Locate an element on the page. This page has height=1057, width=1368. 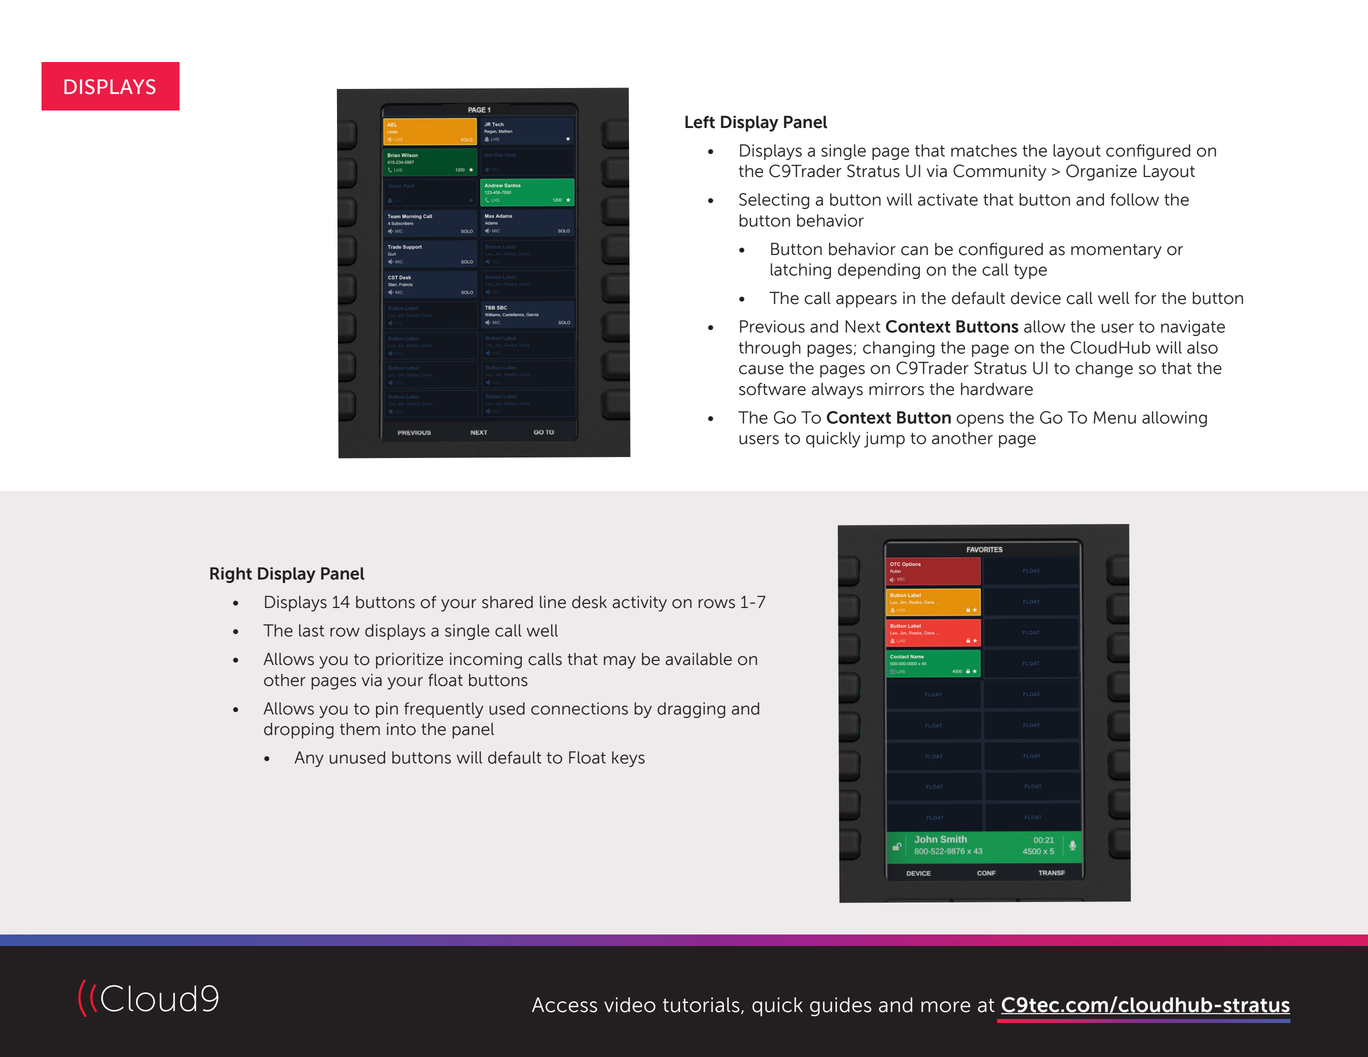
them is located at coordinates (360, 729).
